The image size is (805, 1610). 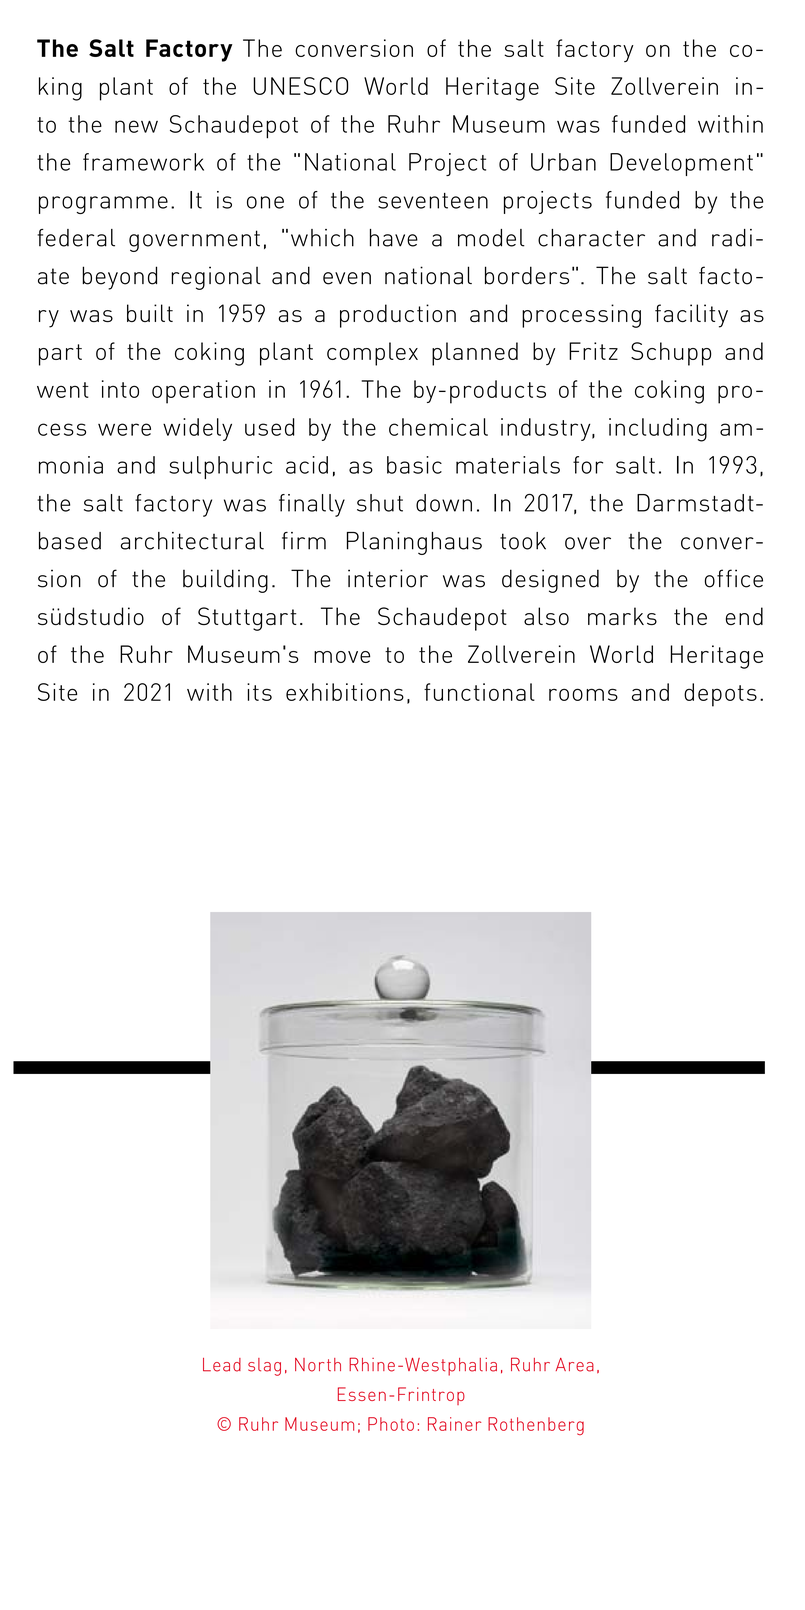 I want to click on new, so click(x=136, y=126).
